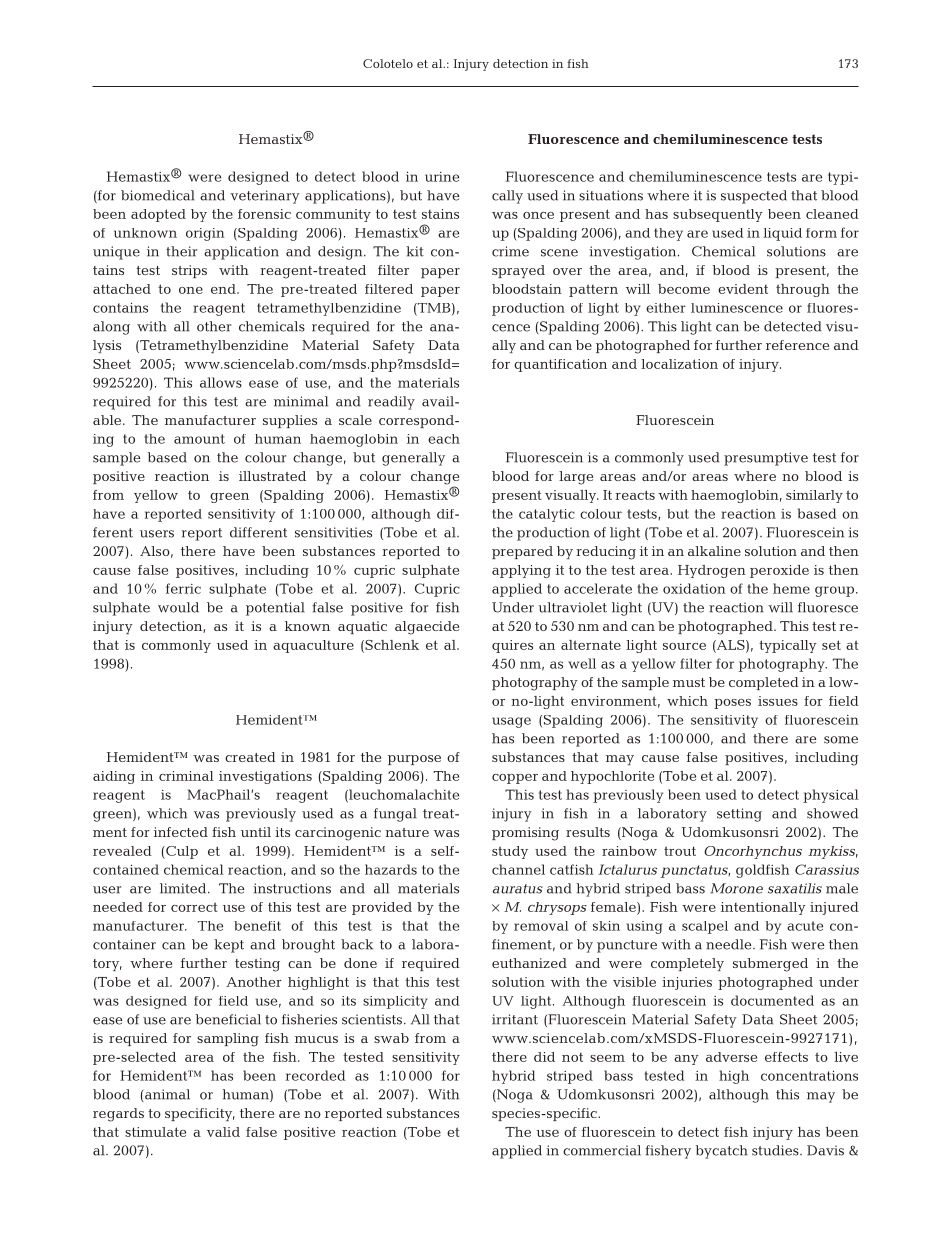  I want to click on studies, so click(776, 1150).
